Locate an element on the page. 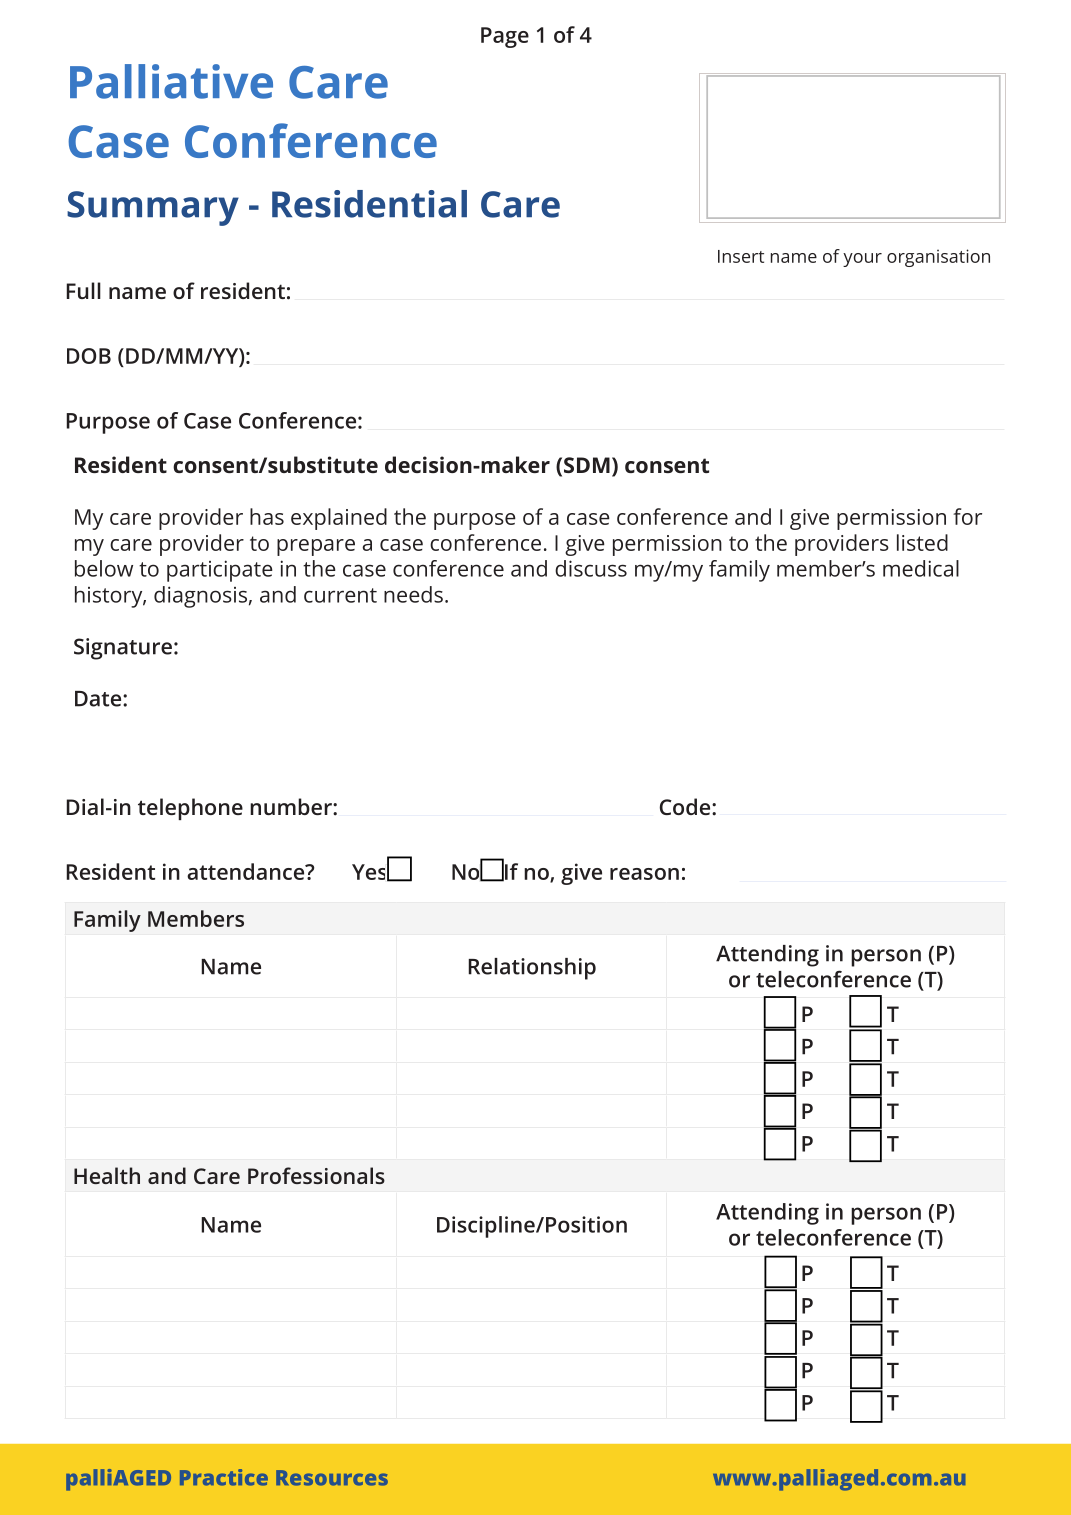  Page is located at coordinates (505, 37).
